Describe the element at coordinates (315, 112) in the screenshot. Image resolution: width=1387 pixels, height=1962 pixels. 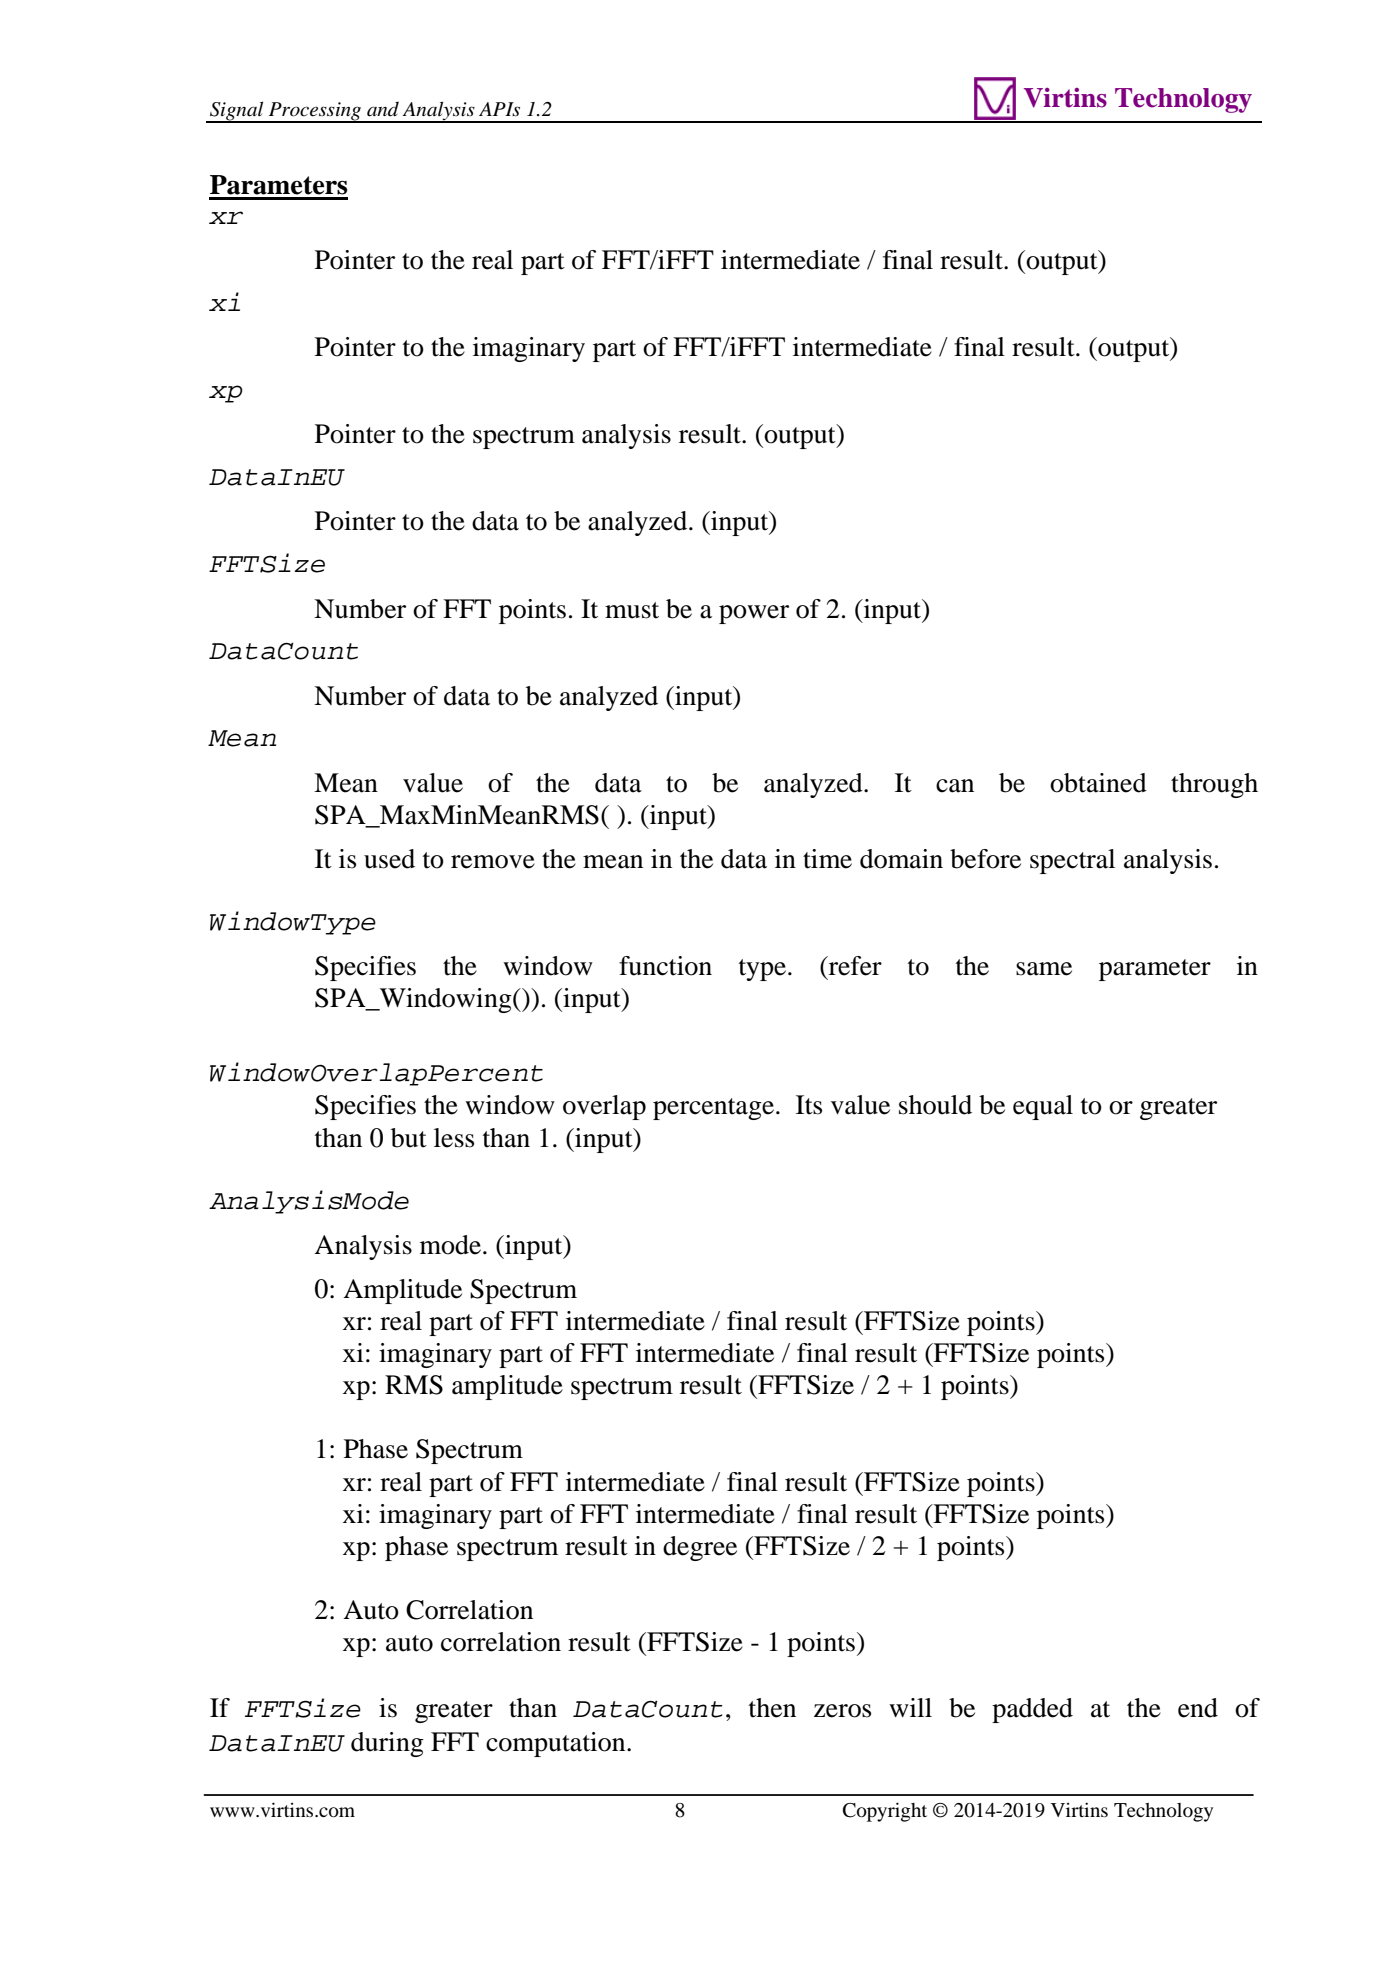
I see `Processing` at that location.
